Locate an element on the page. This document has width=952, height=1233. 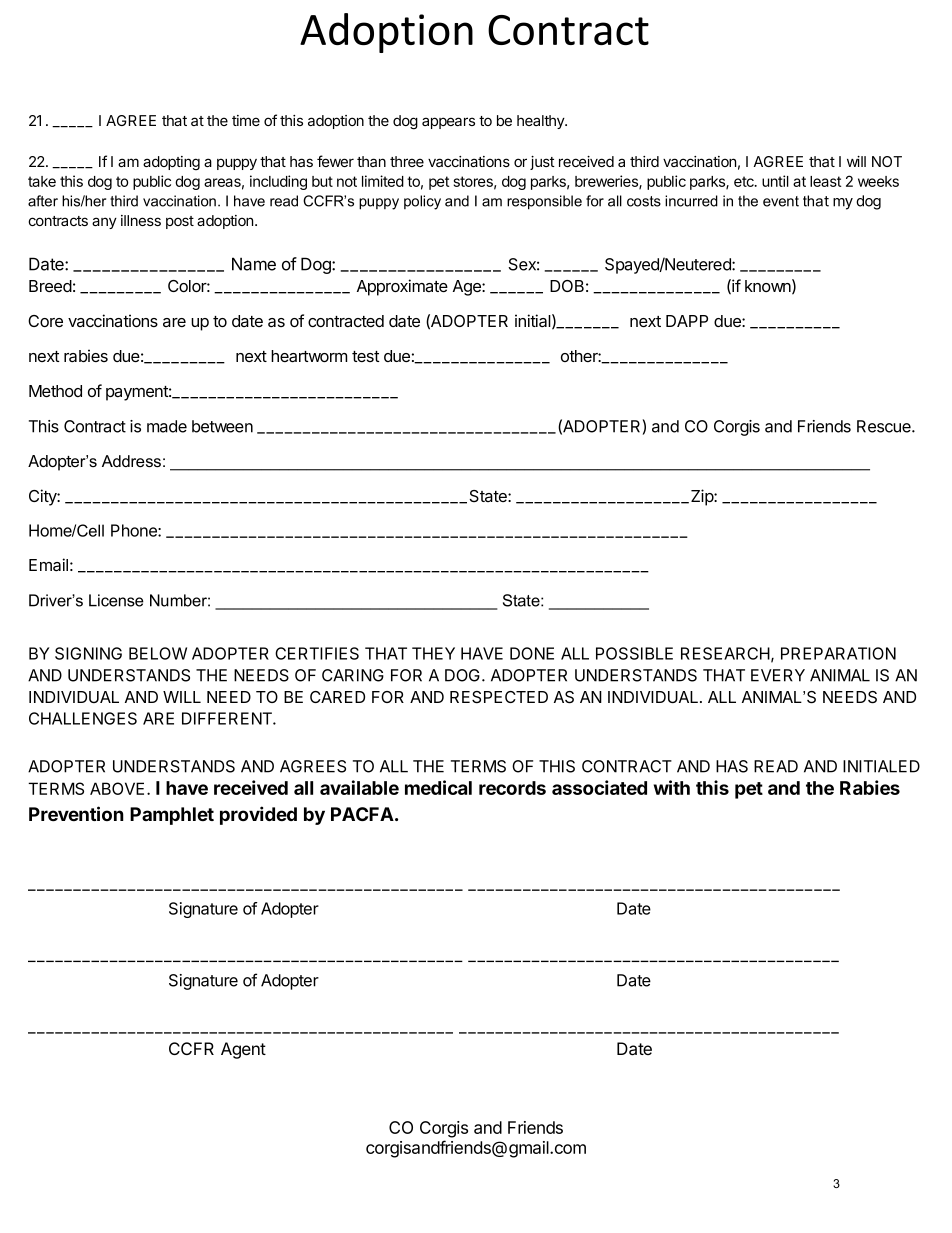
Agent is located at coordinates (243, 1050).
